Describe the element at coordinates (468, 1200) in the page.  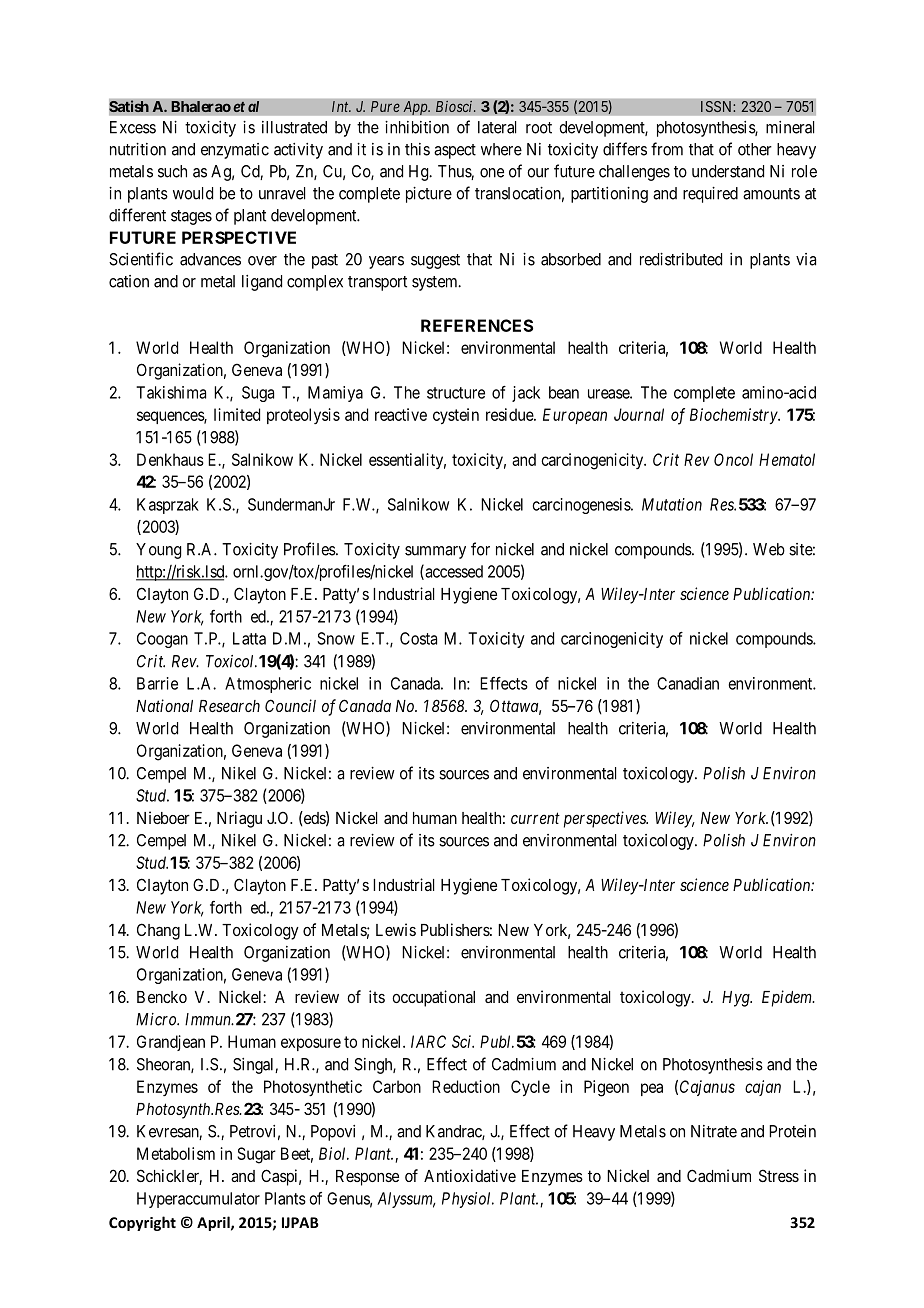
I see `Physiol` at that location.
